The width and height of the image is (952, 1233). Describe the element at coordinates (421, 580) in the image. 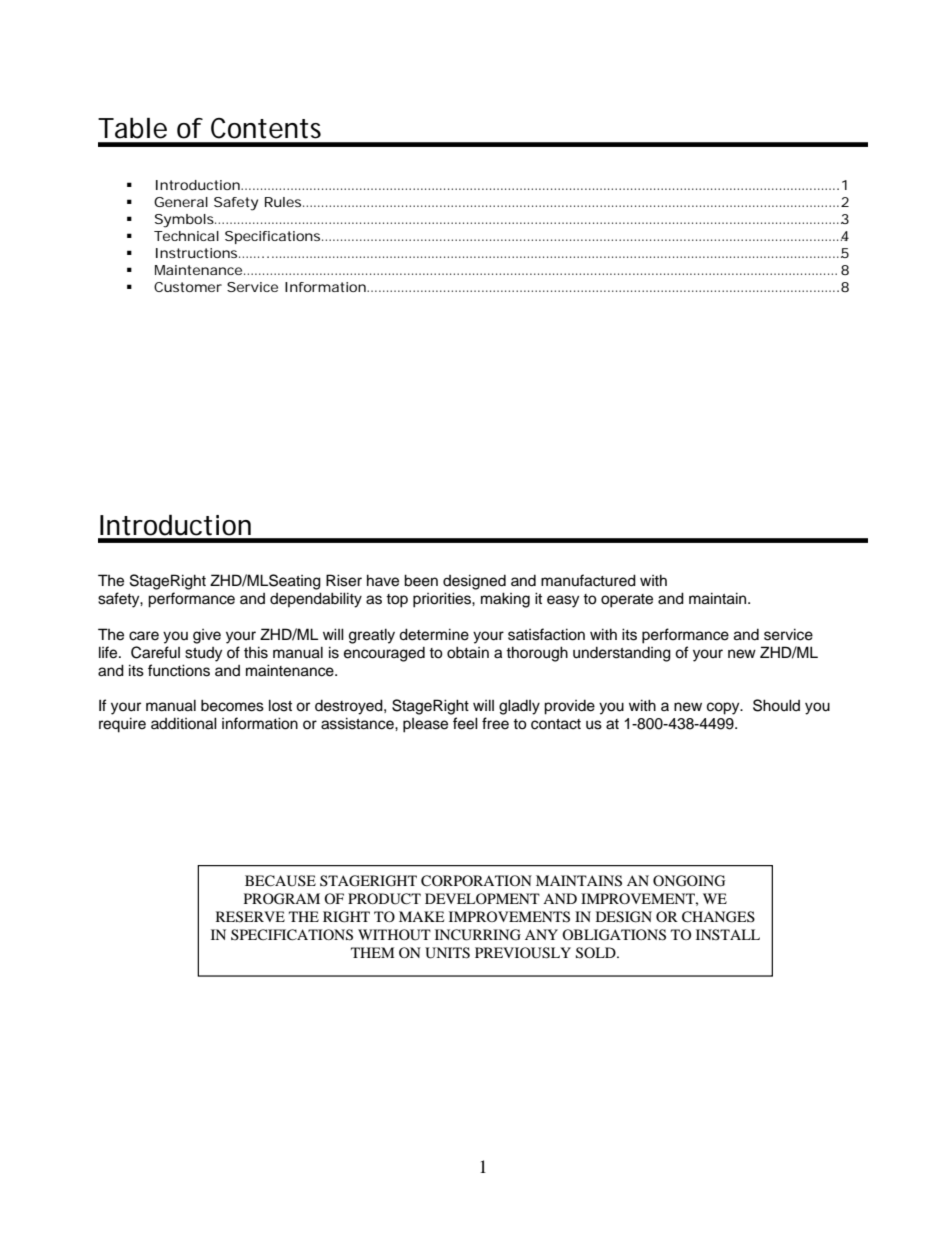

I see `been` at that location.
